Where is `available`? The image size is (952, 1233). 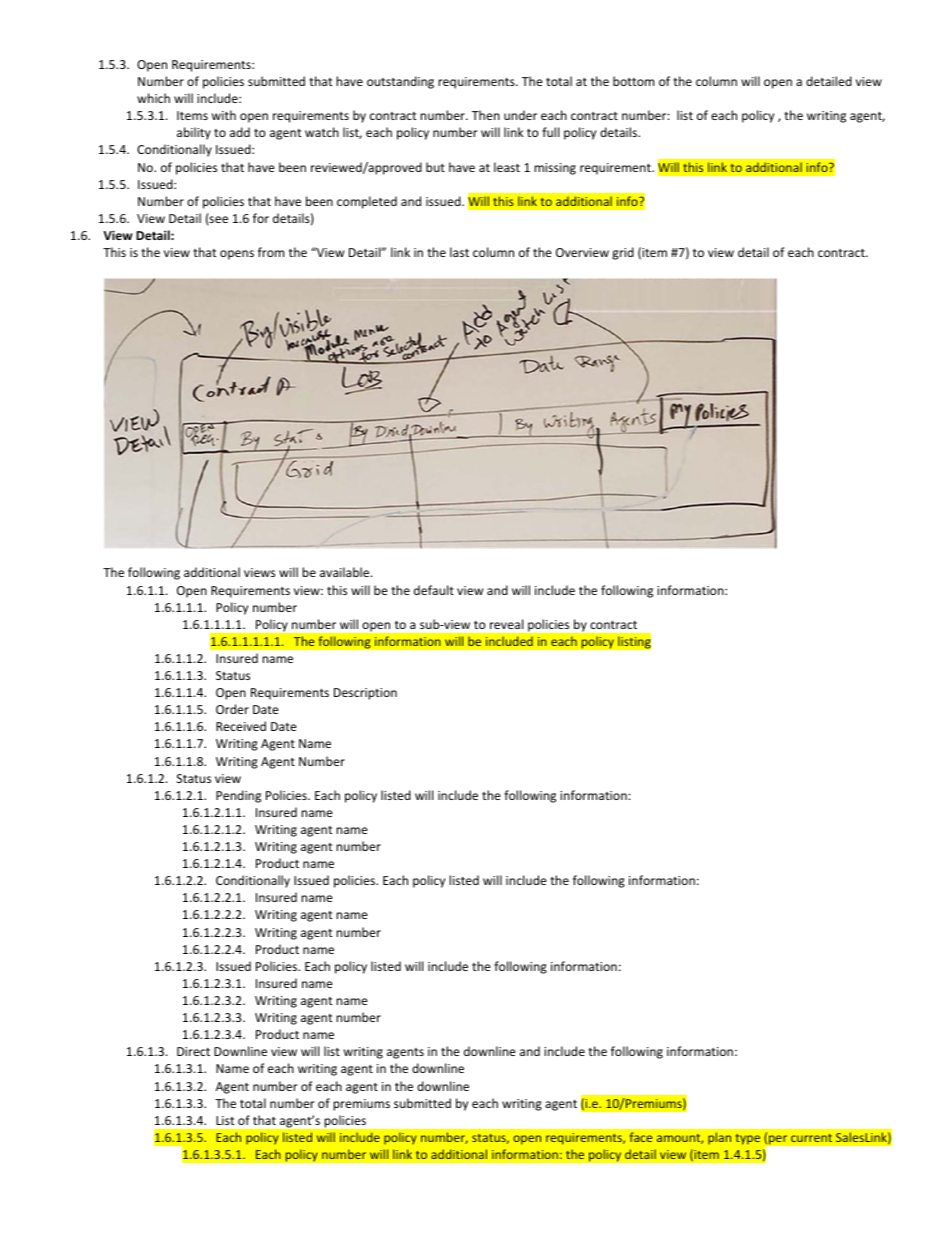 available is located at coordinates (346, 572).
